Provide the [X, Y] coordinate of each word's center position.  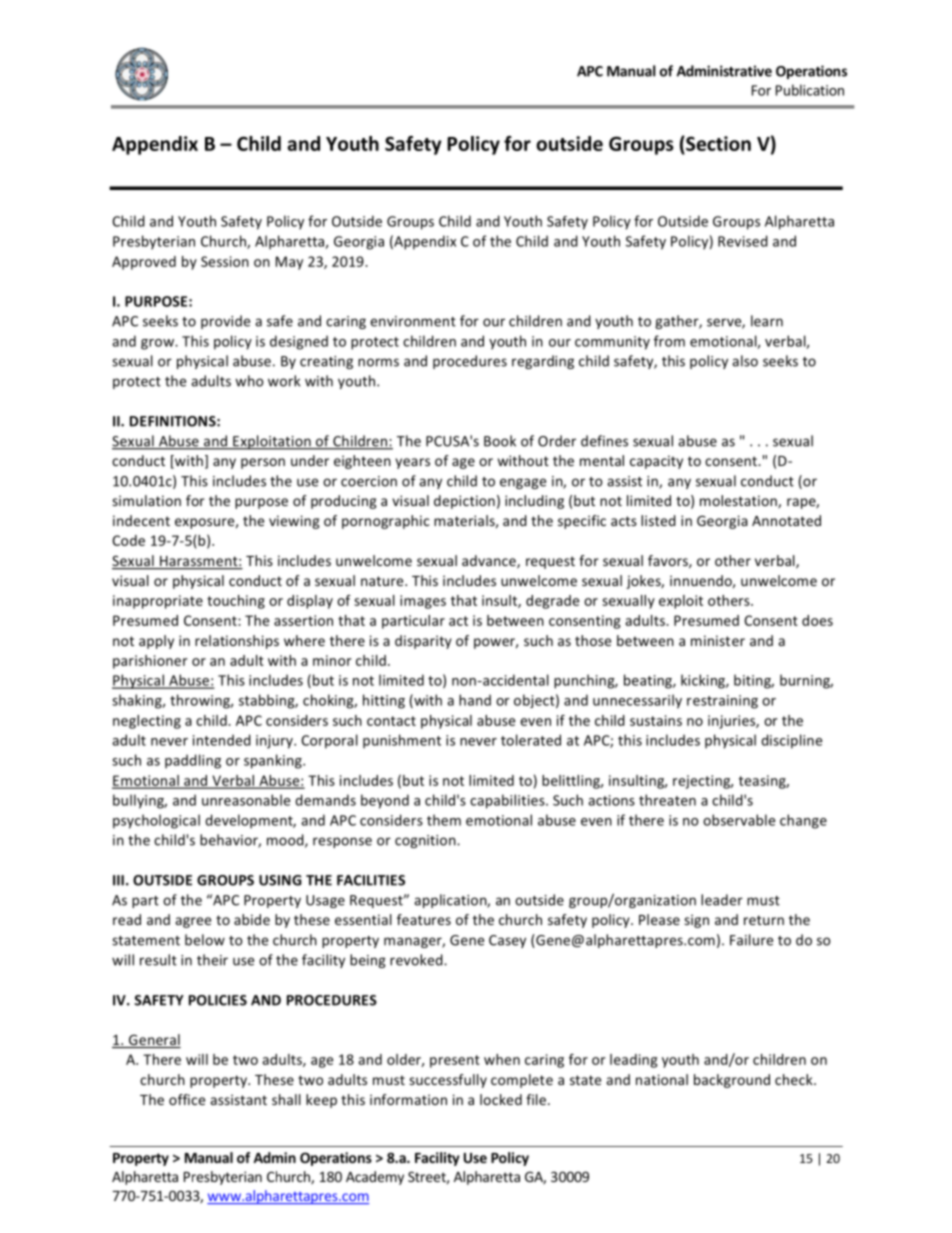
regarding [543, 362]
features [424, 919]
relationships [237, 642]
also [745, 361]
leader [722, 900]
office [187, 1099]
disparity [423, 642]
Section [717, 143]
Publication [810, 90]
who [249, 381]
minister [718, 640]
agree [193, 922]
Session [225, 261]
